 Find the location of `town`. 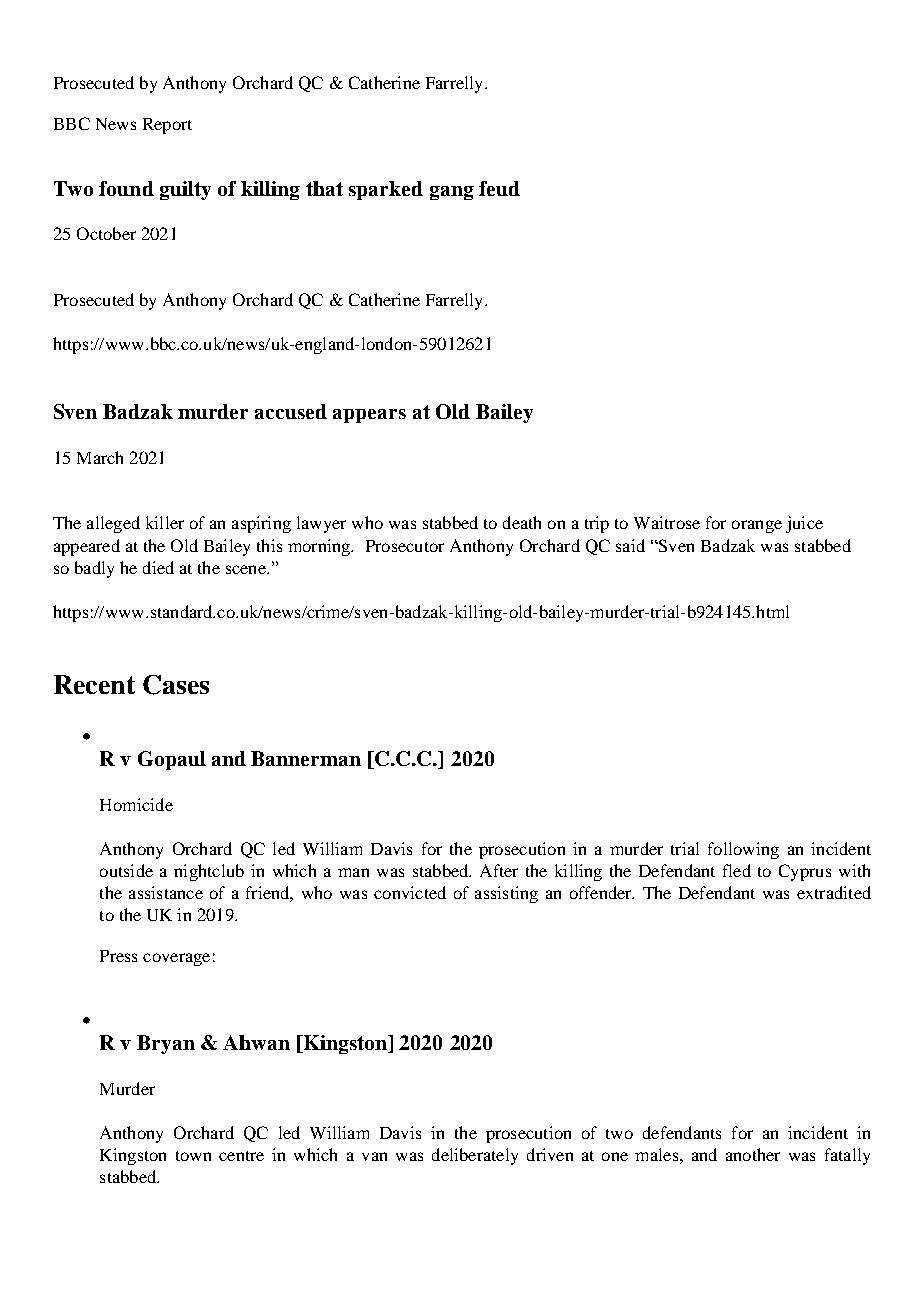

town is located at coordinates (193, 1156).
